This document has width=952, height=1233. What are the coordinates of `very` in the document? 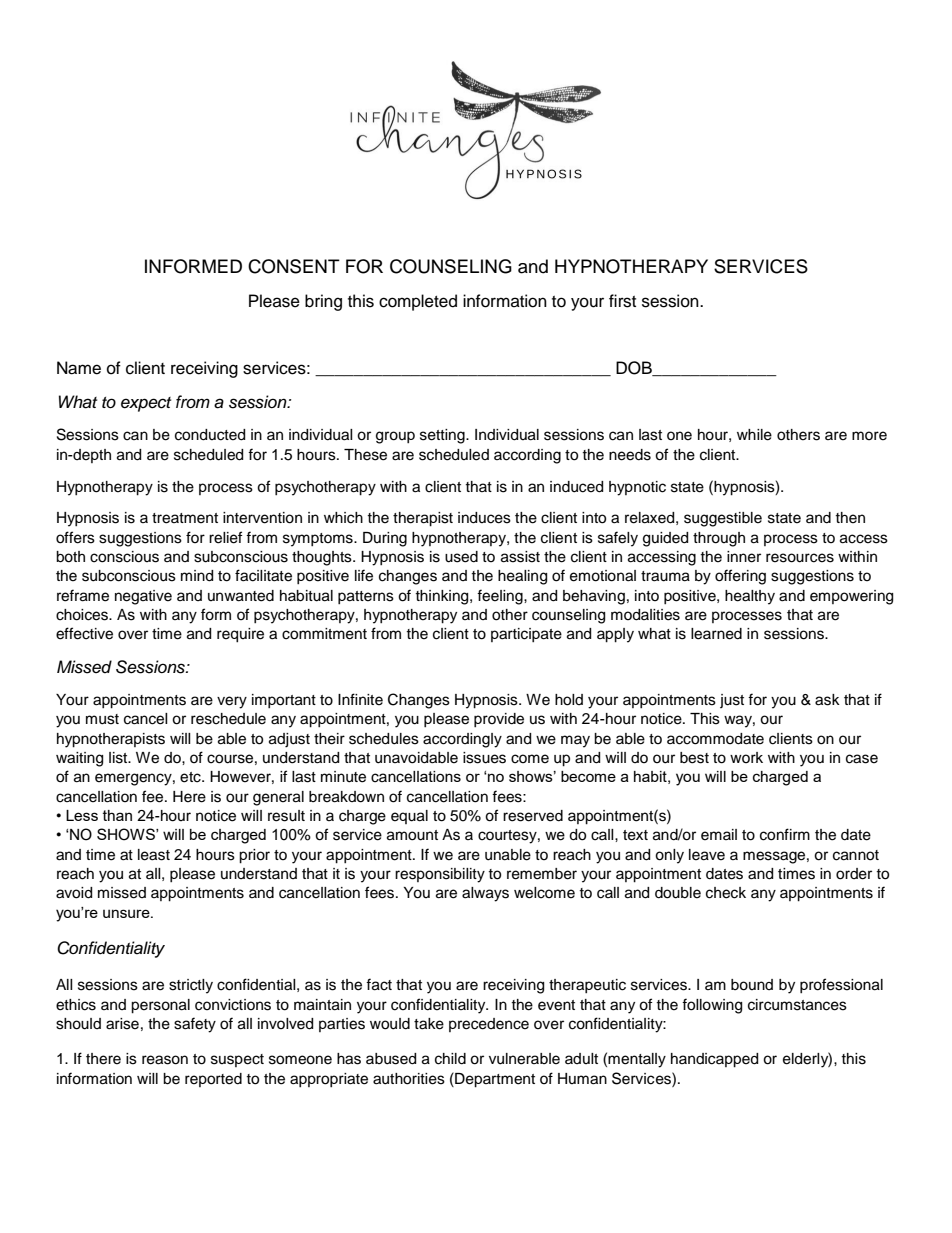 It's located at (232, 702).
